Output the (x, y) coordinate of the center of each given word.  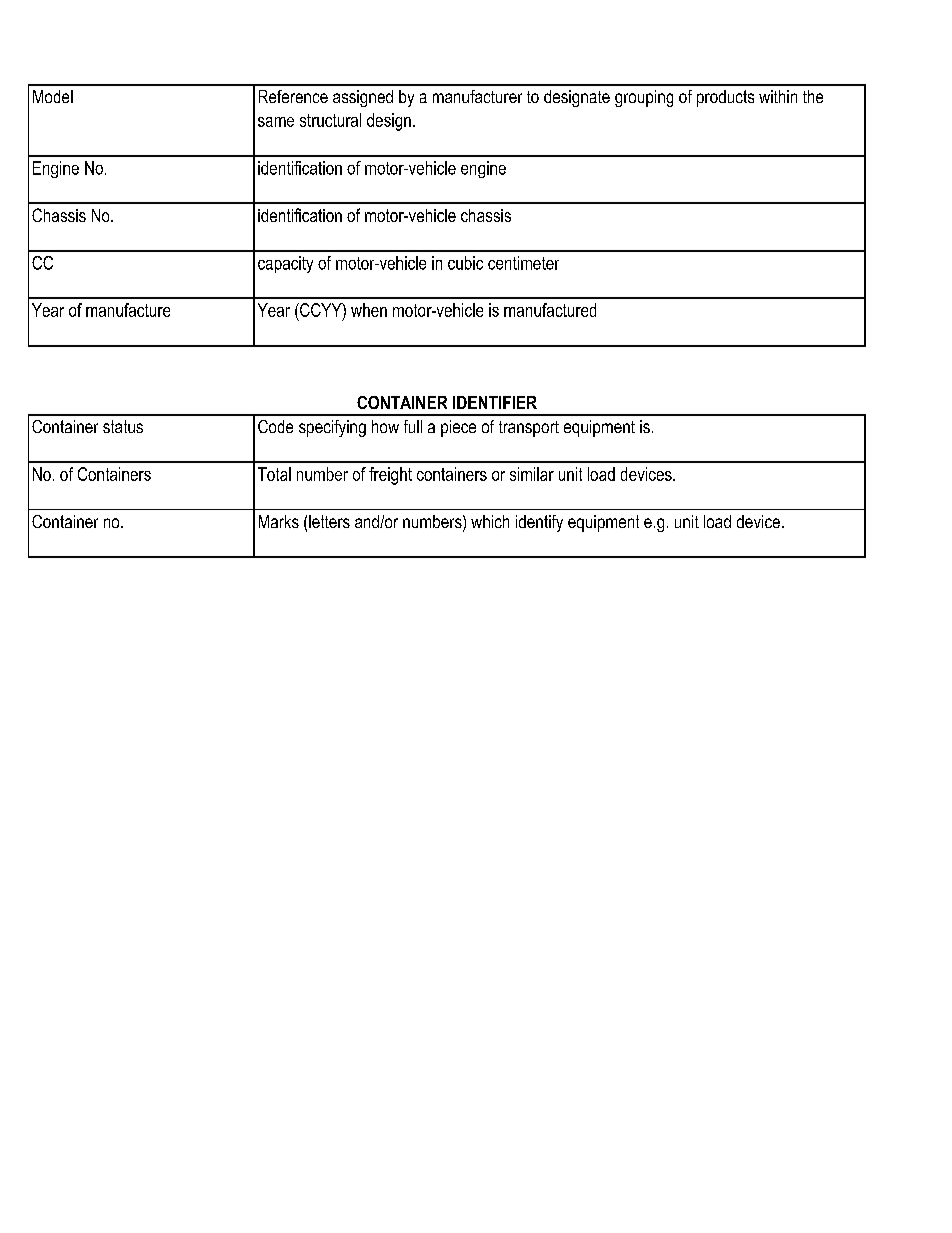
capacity (285, 264)
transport (529, 429)
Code (275, 426)
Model (53, 96)
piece (458, 428)
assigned (363, 98)
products (725, 98)
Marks (279, 521)
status (123, 426)
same (276, 122)
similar (532, 474)
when (369, 310)
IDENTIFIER (495, 402)
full (413, 426)
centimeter (523, 263)
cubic (465, 263)
